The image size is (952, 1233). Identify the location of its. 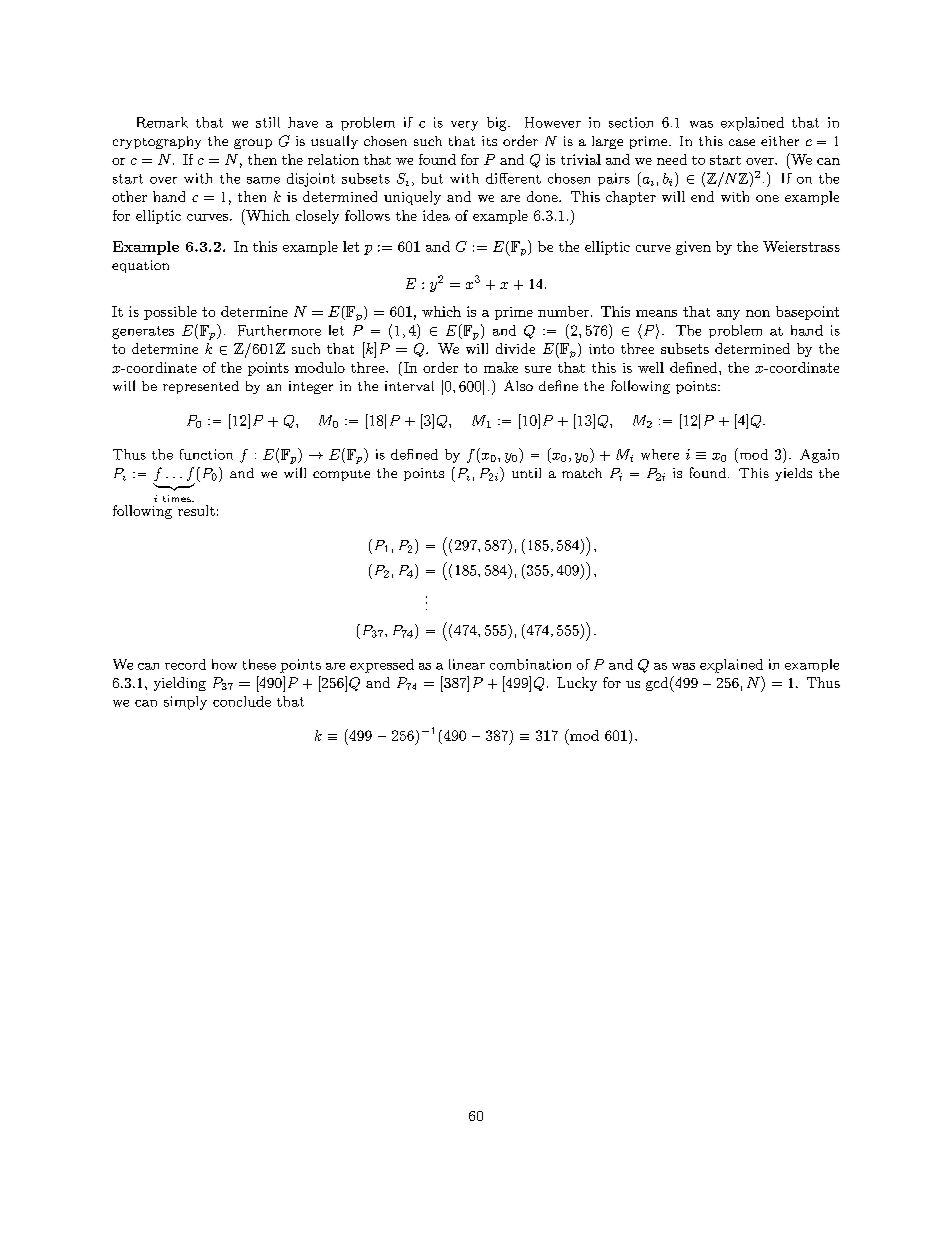
(489, 141).
